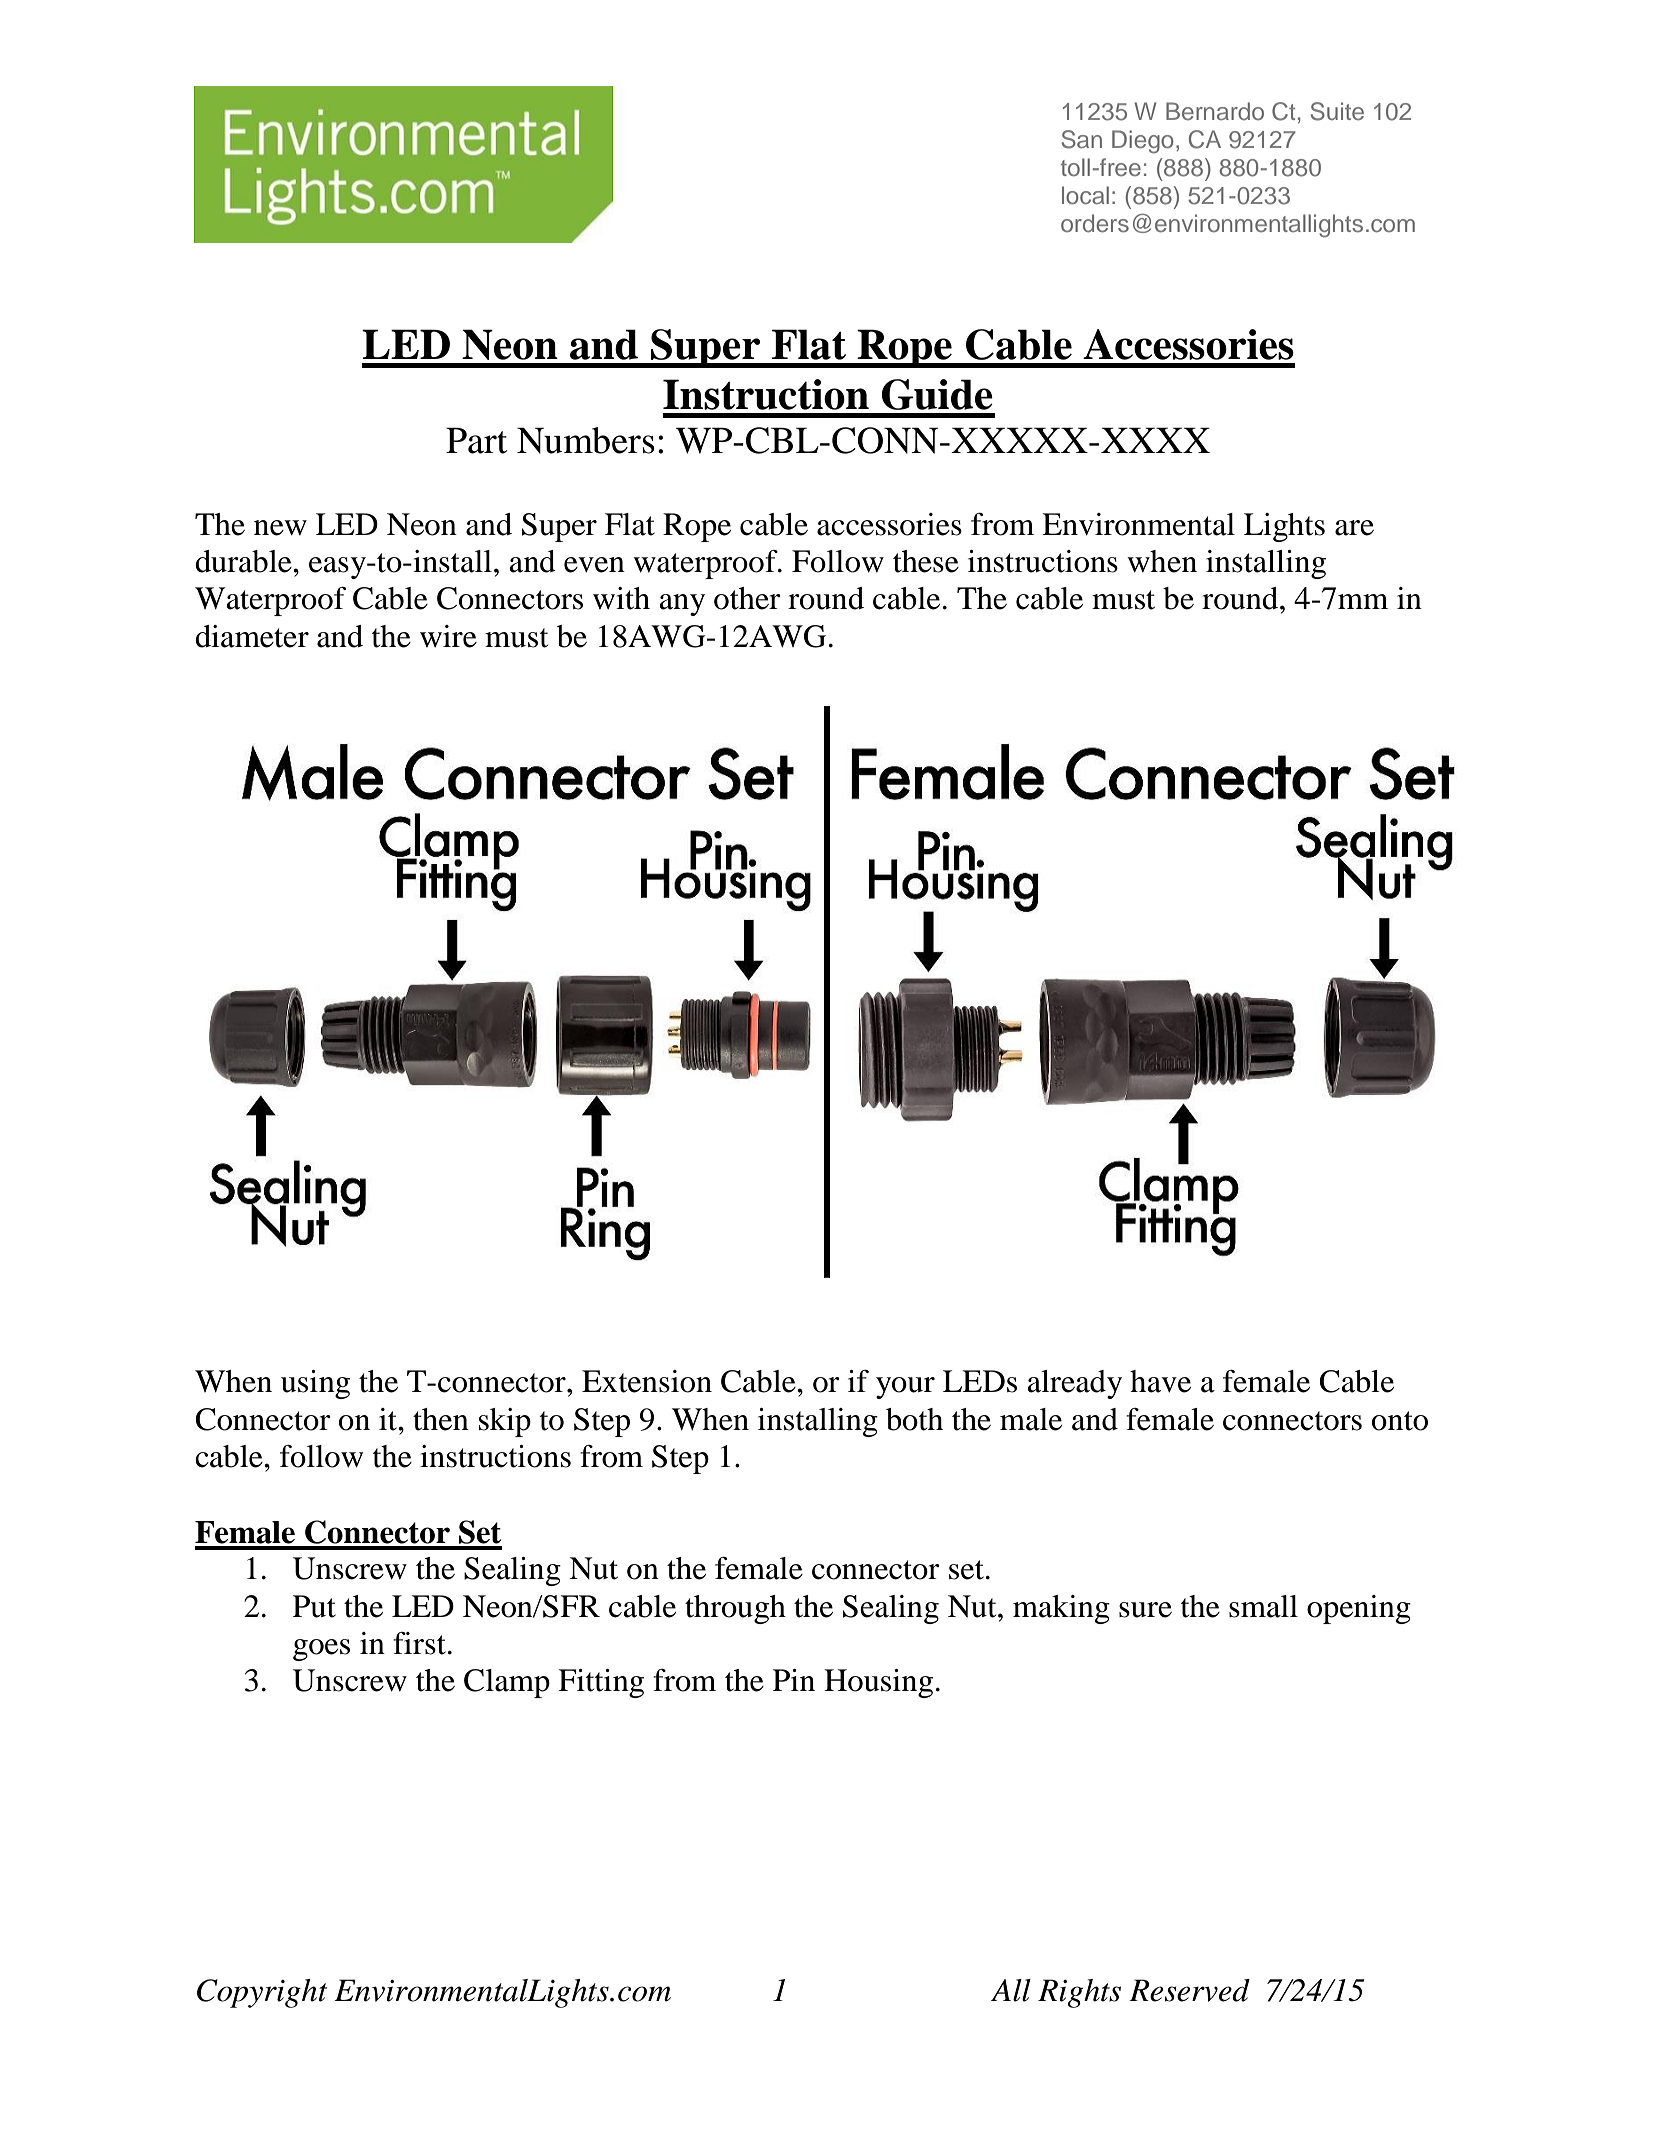 This document has height=2144, width=1657. I want to click on then, so click(441, 1419).
